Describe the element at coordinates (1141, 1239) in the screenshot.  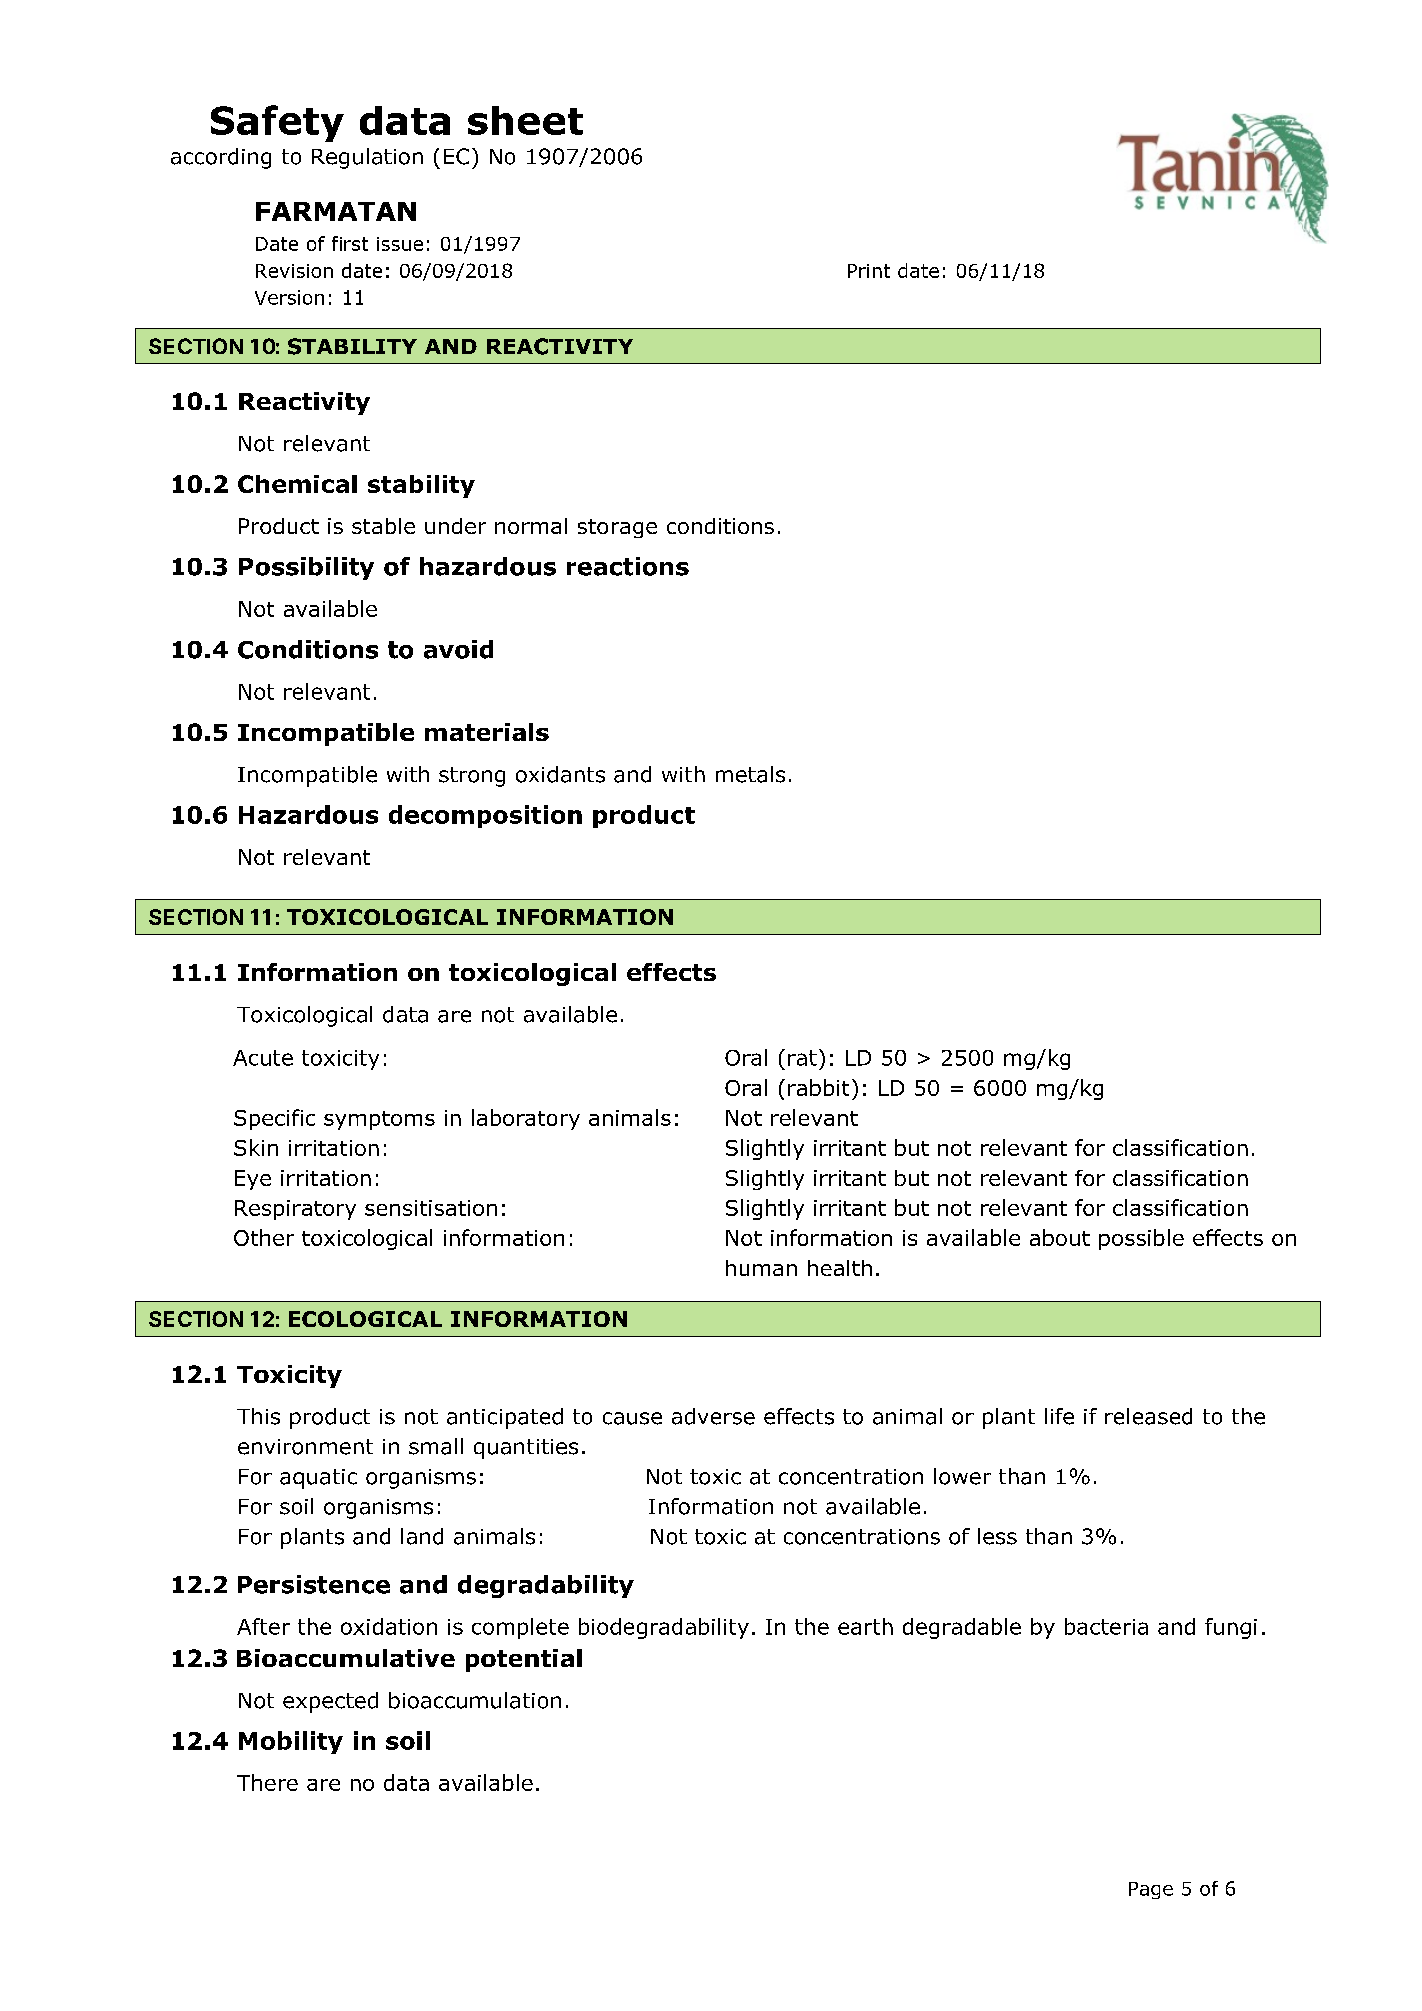
I see `possible` at that location.
